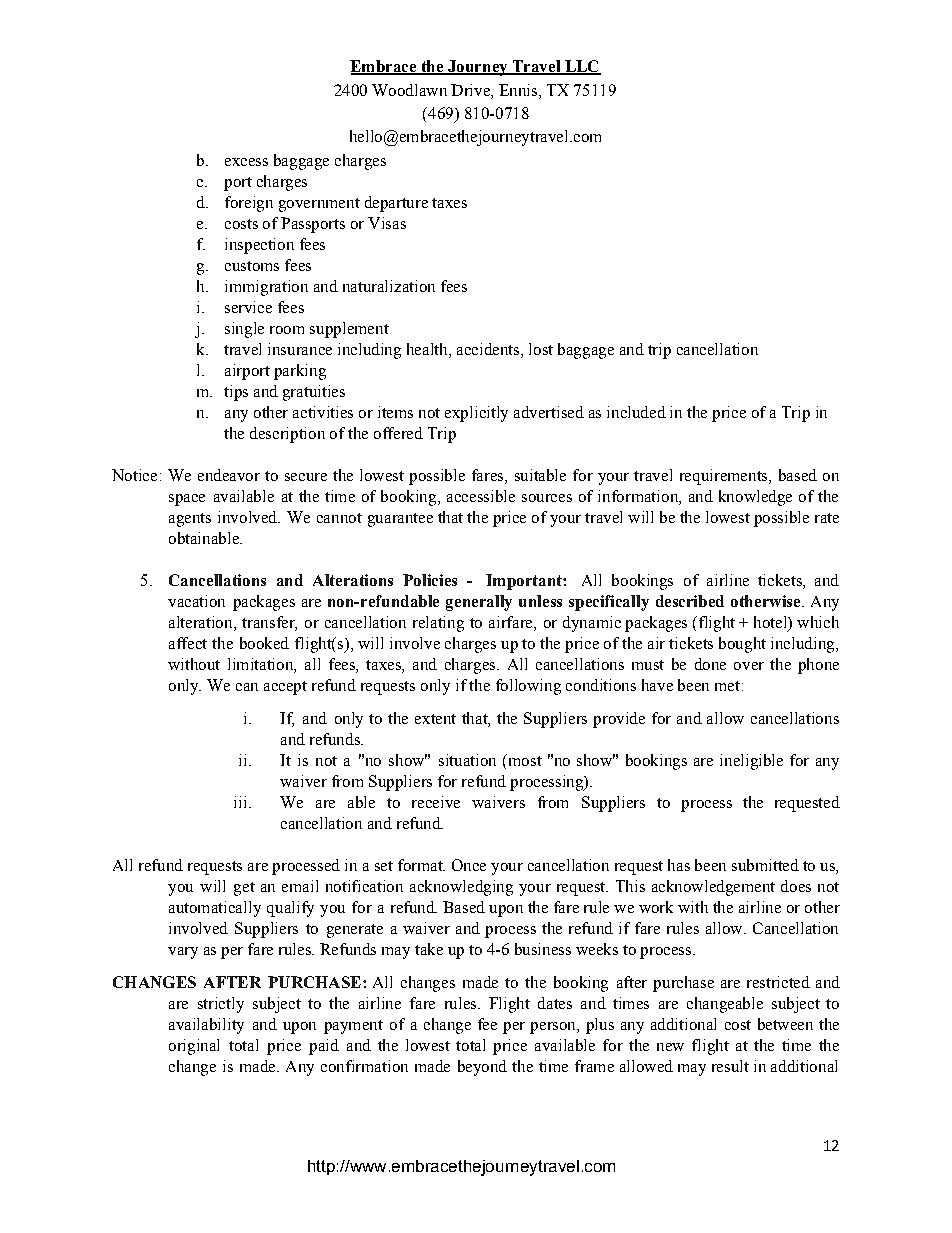 The width and height of the page is (952, 1233). Describe the element at coordinates (285, 688) in the page. I see `accept` at that location.
